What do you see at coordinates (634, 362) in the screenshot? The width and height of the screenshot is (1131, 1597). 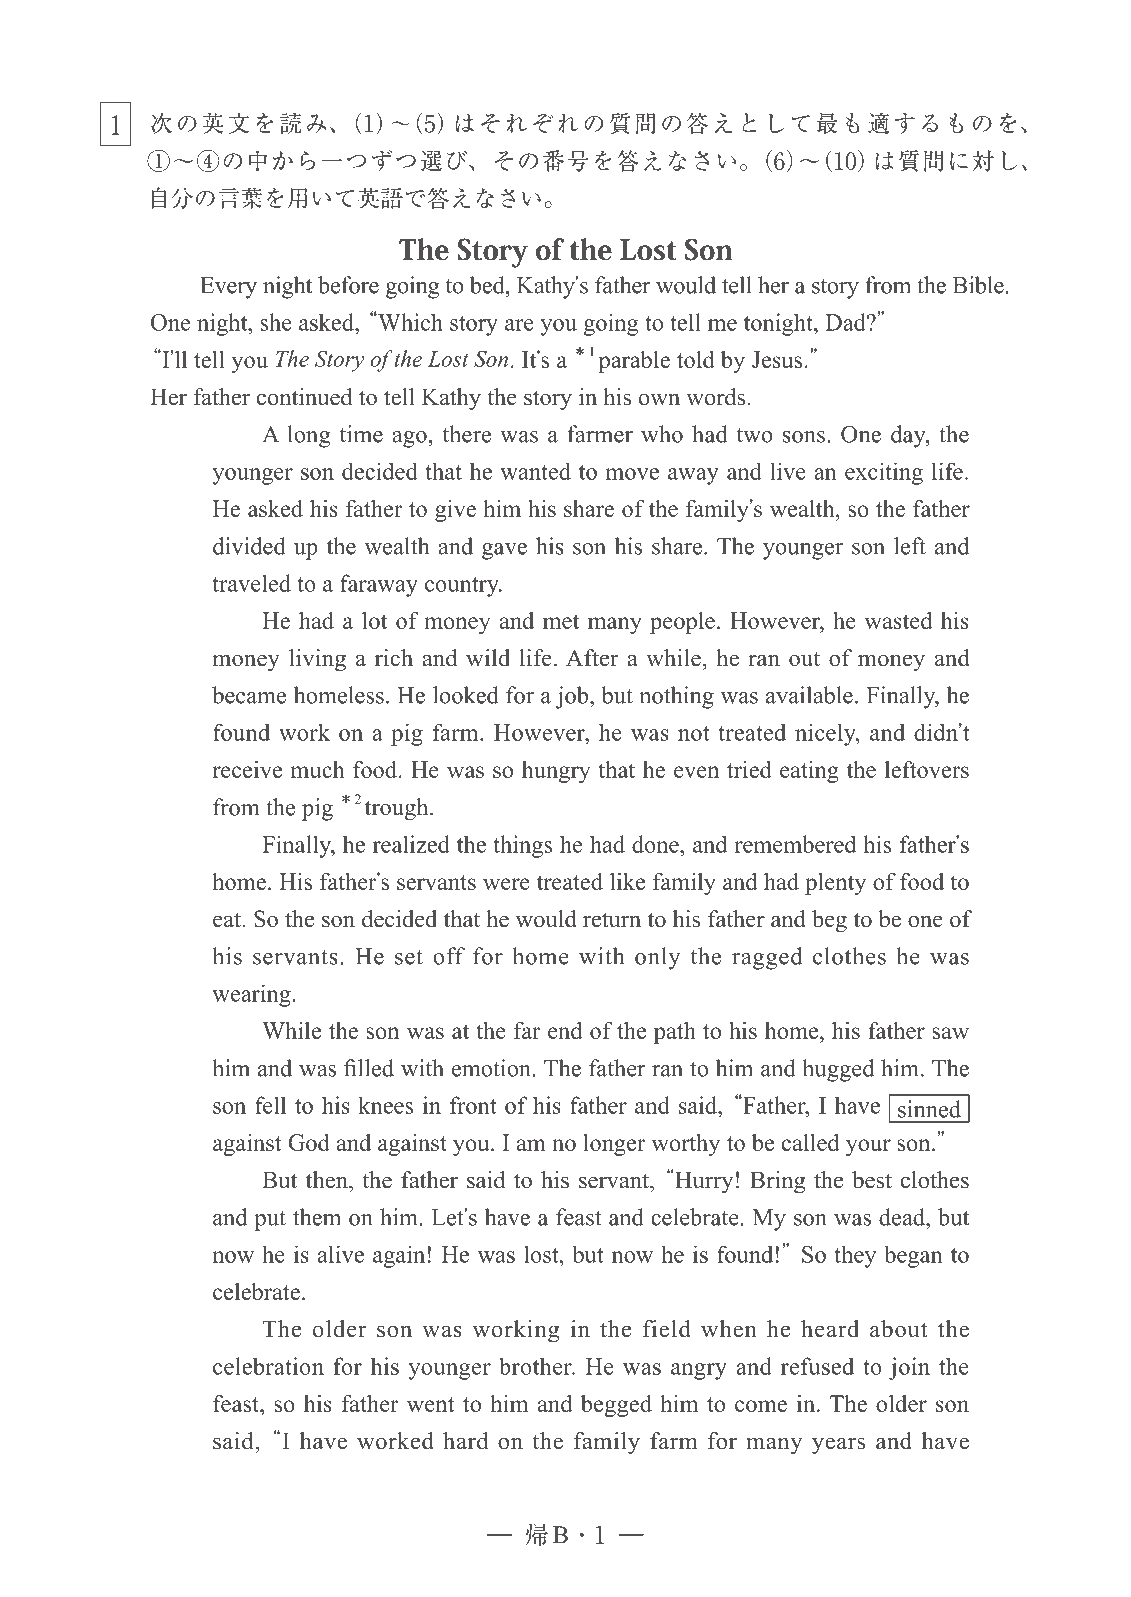 I see `parable` at bounding box center [634, 362].
